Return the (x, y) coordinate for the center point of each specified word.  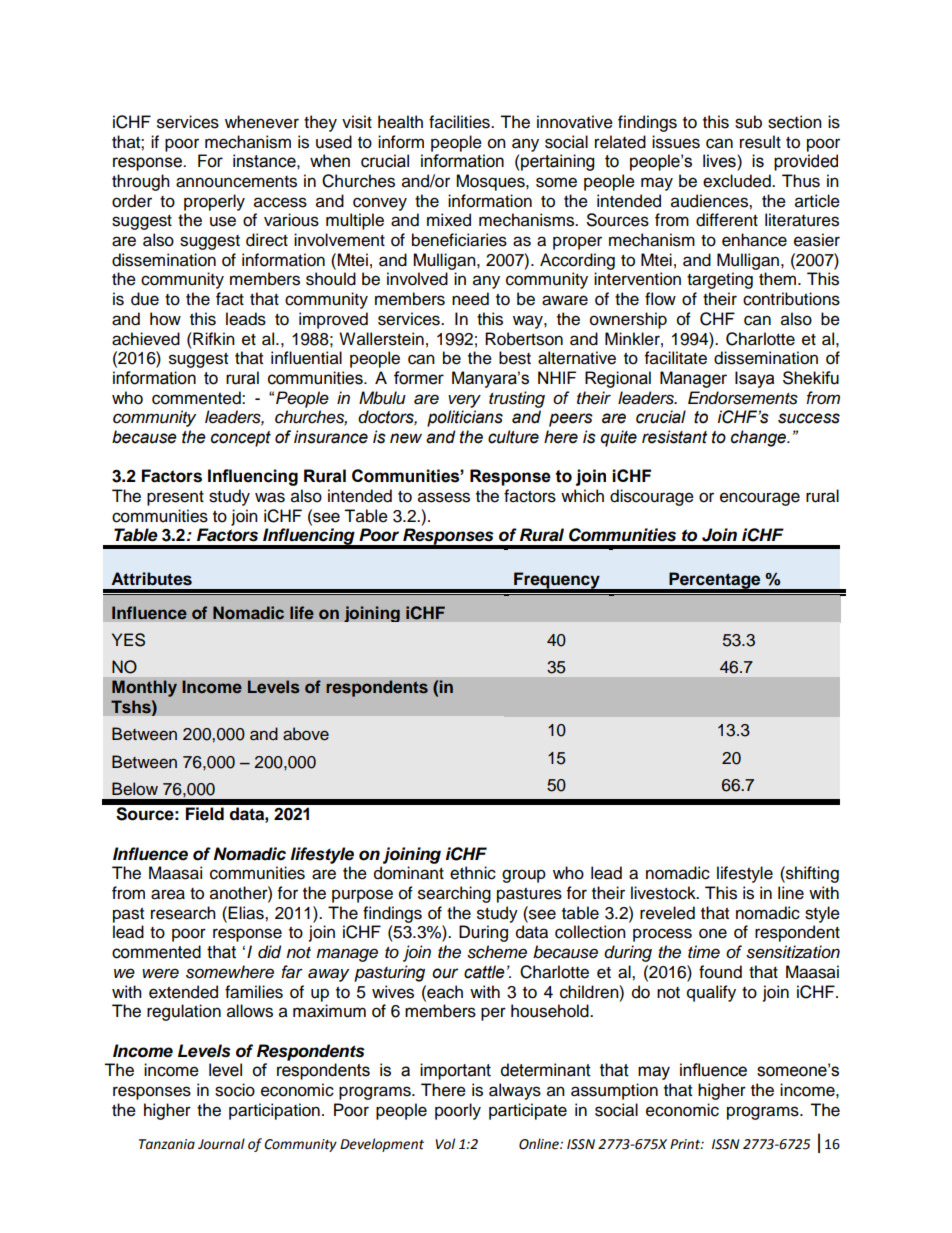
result (760, 142)
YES (128, 640)
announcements (236, 182)
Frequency (557, 582)
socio (235, 1090)
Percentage (715, 582)
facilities (460, 122)
